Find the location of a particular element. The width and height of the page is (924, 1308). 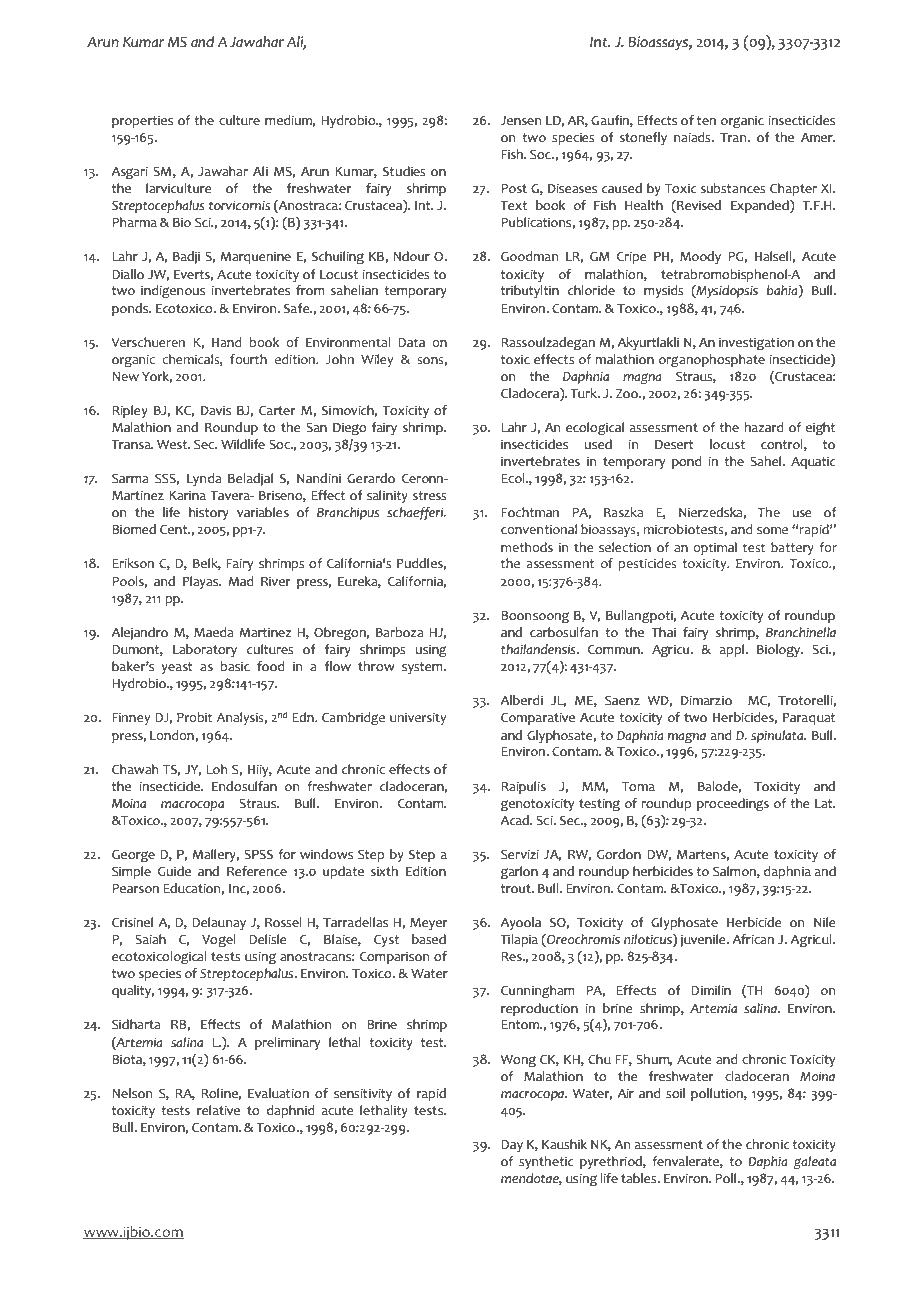

system is located at coordinates (423, 668).
